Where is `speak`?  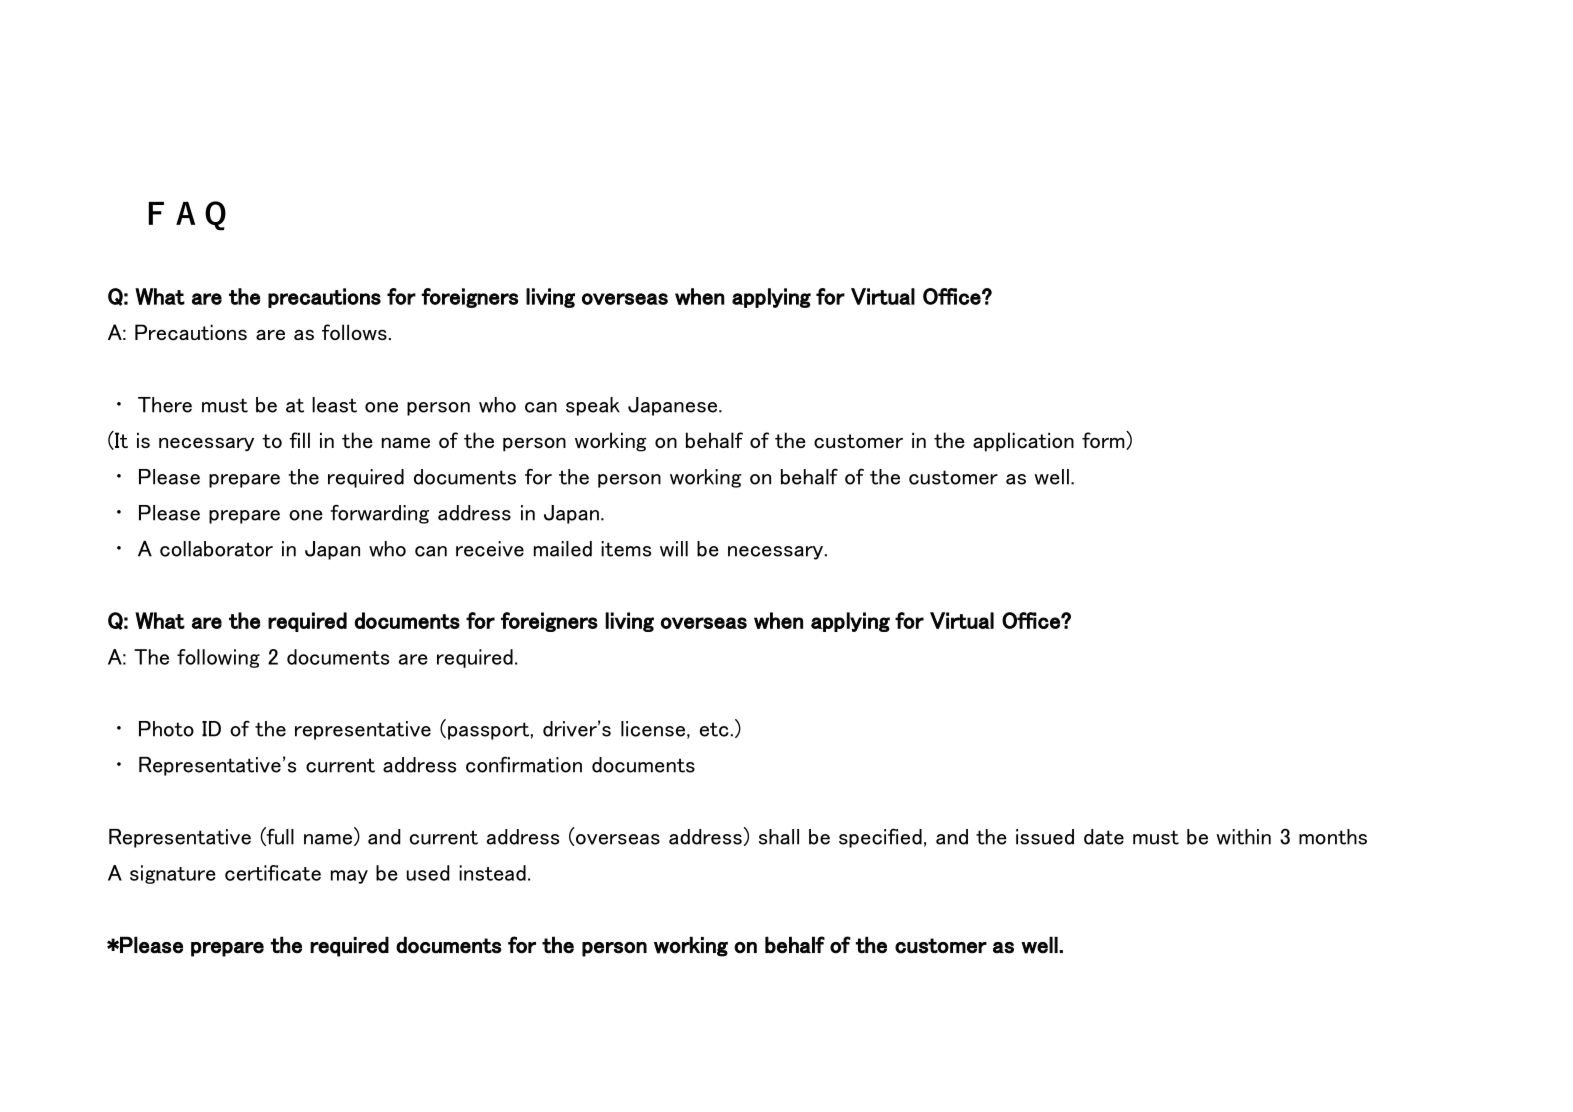 speak is located at coordinates (593, 406).
